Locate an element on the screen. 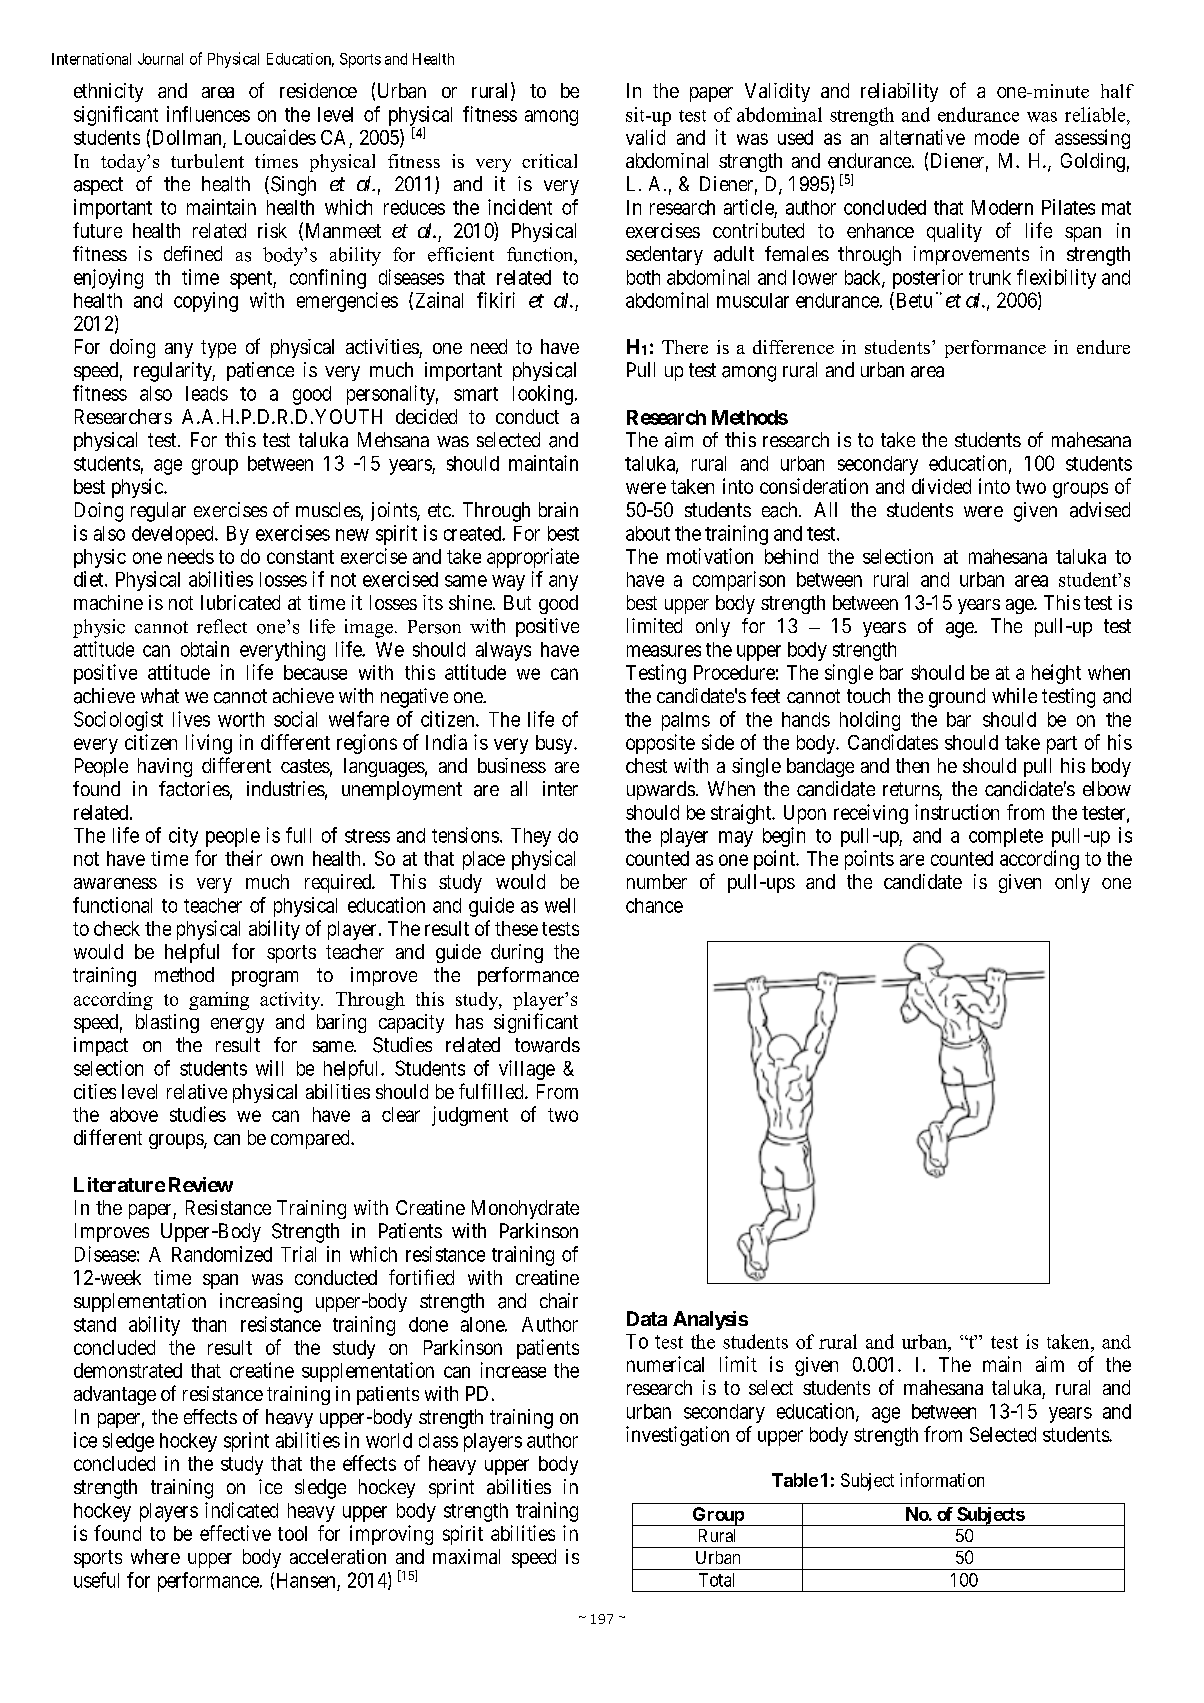  information is located at coordinates (942, 1480).
